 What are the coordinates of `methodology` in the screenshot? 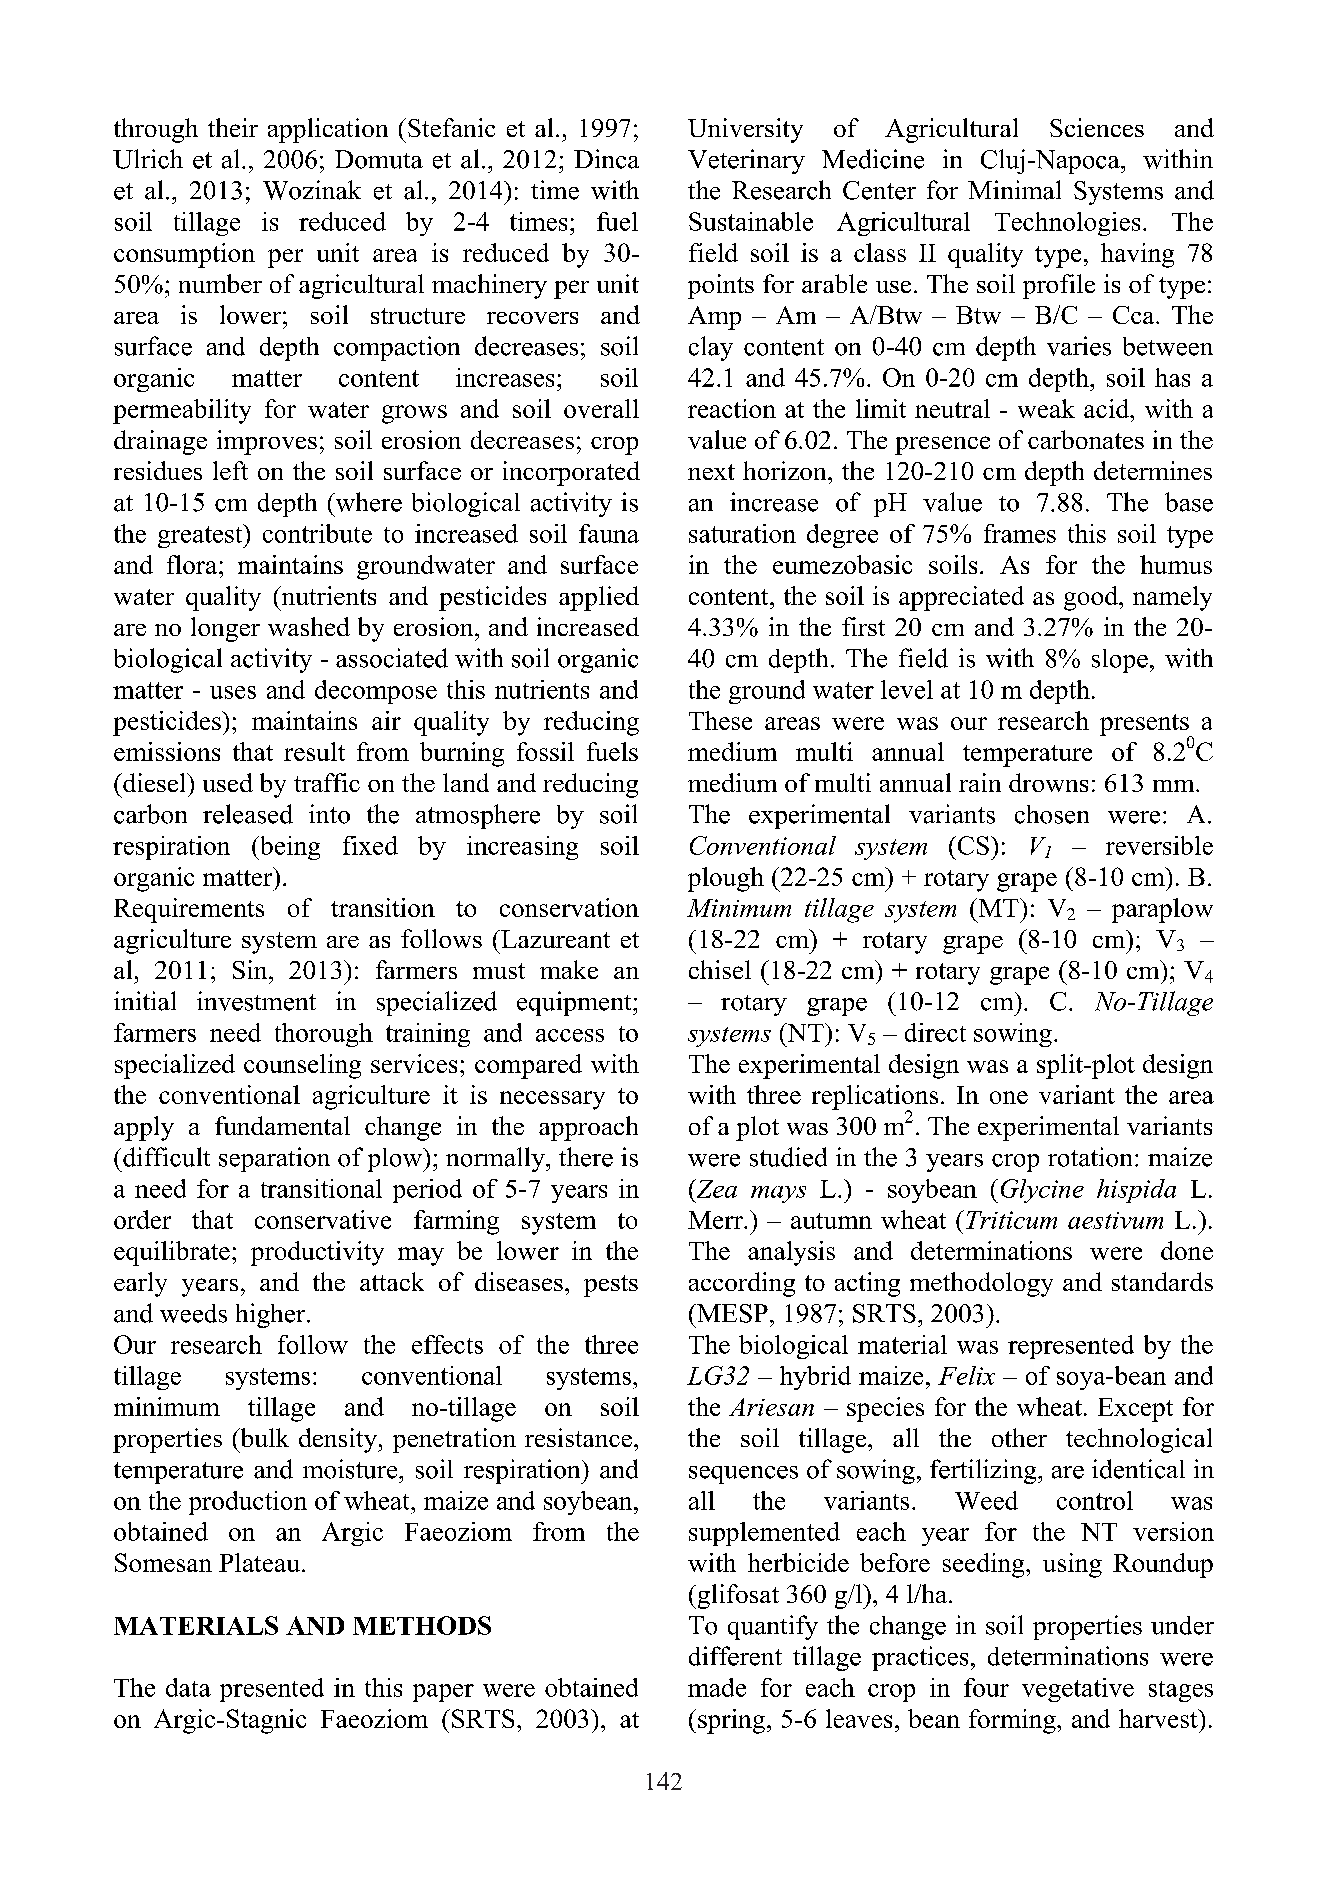 It's located at (981, 1284).
